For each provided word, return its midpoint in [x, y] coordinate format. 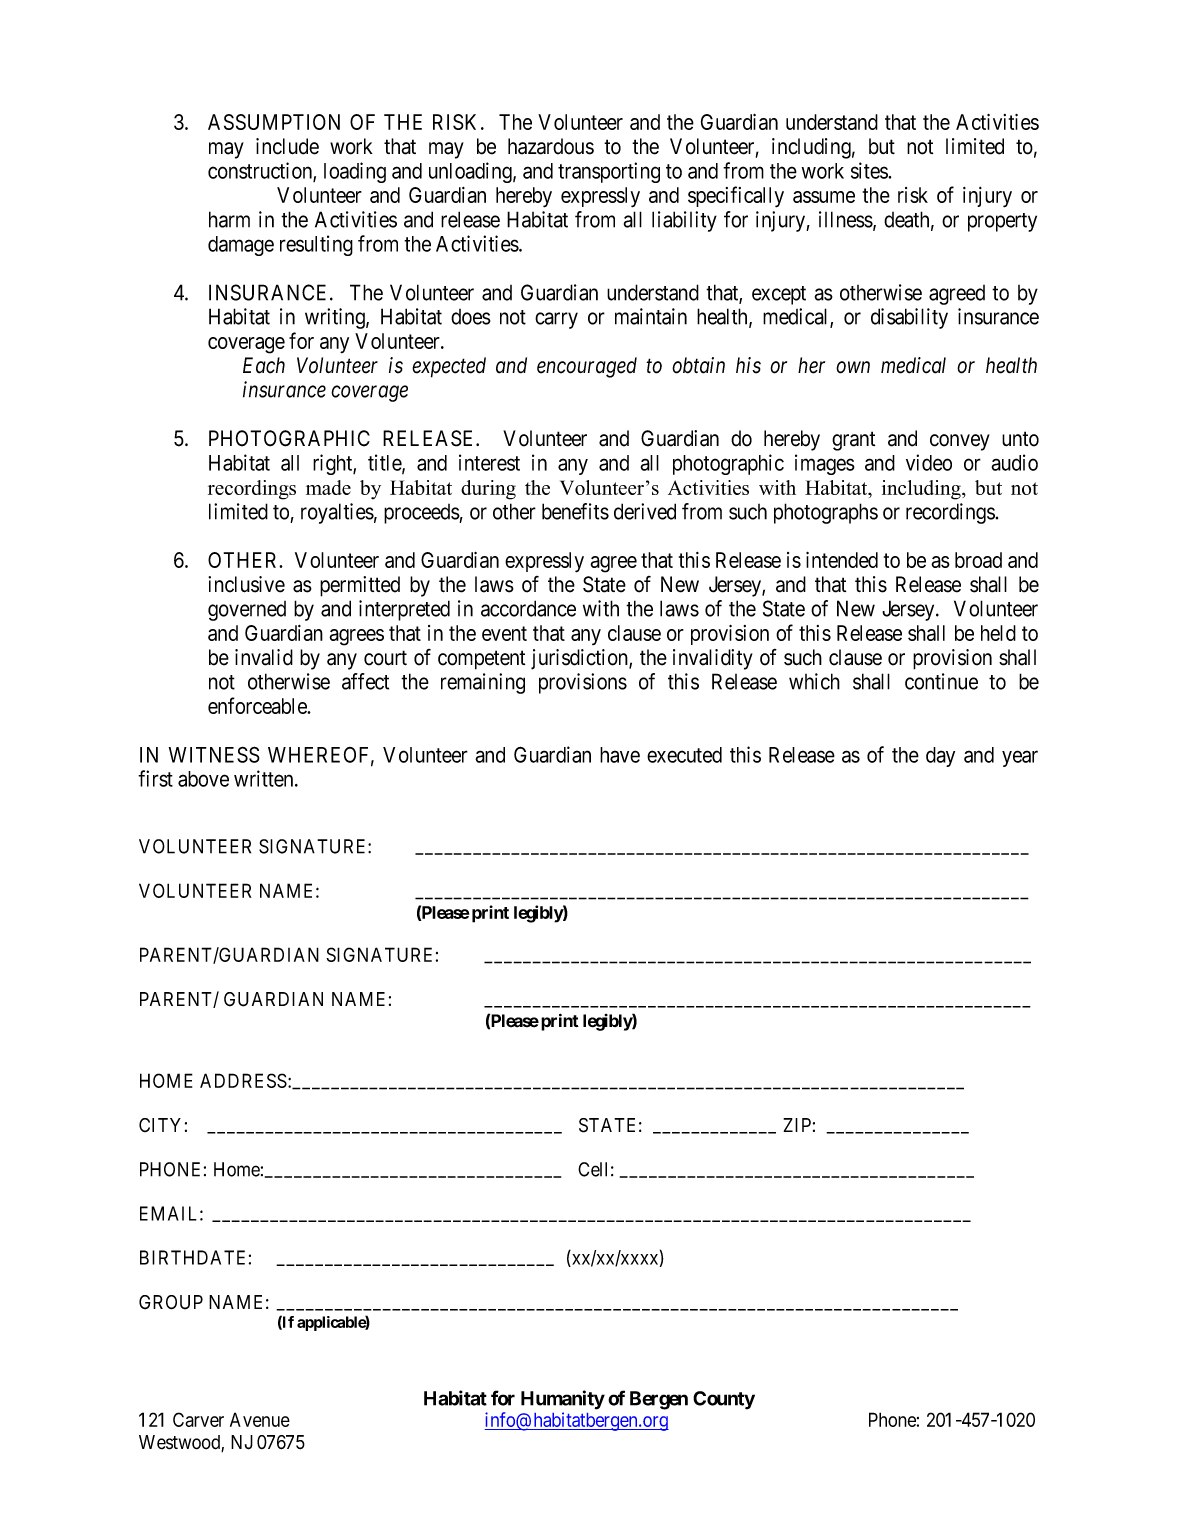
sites [870, 170]
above [203, 779]
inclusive [246, 584]
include [287, 146]
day [940, 757]
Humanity [563, 1400]
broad [978, 560]
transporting [609, 172]
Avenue [260, 1419]
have [620, 755]
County [724, 1400]
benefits [575, 511]
